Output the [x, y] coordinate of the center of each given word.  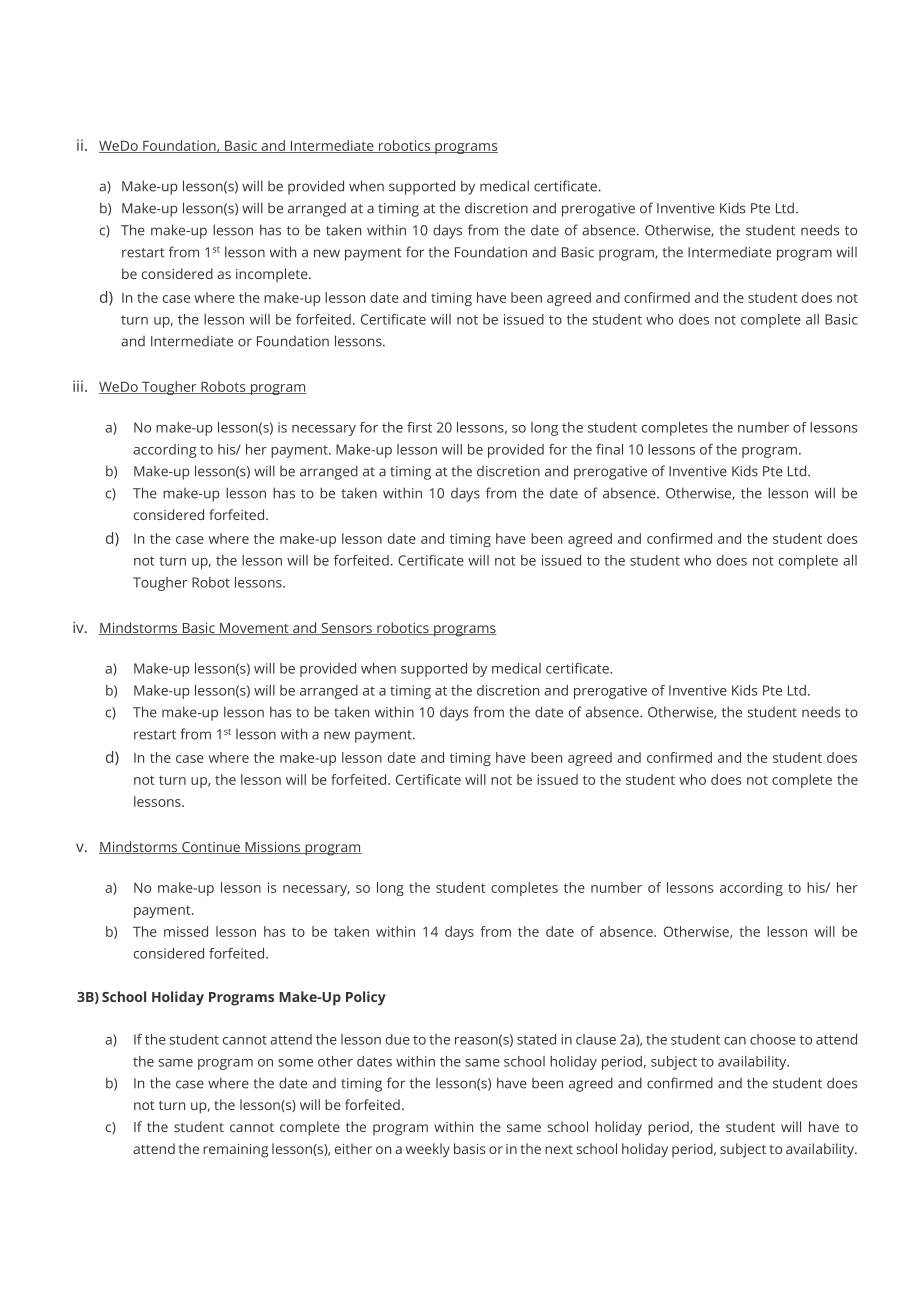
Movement [254, 629]
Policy [366, 998]
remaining [235, 1151]
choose [773, 1039]
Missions [273, 848]
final [609, 449]
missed [186, 931]
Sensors [346, 629]
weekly [428, 1150]
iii [78, 386]
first [419, 427]
